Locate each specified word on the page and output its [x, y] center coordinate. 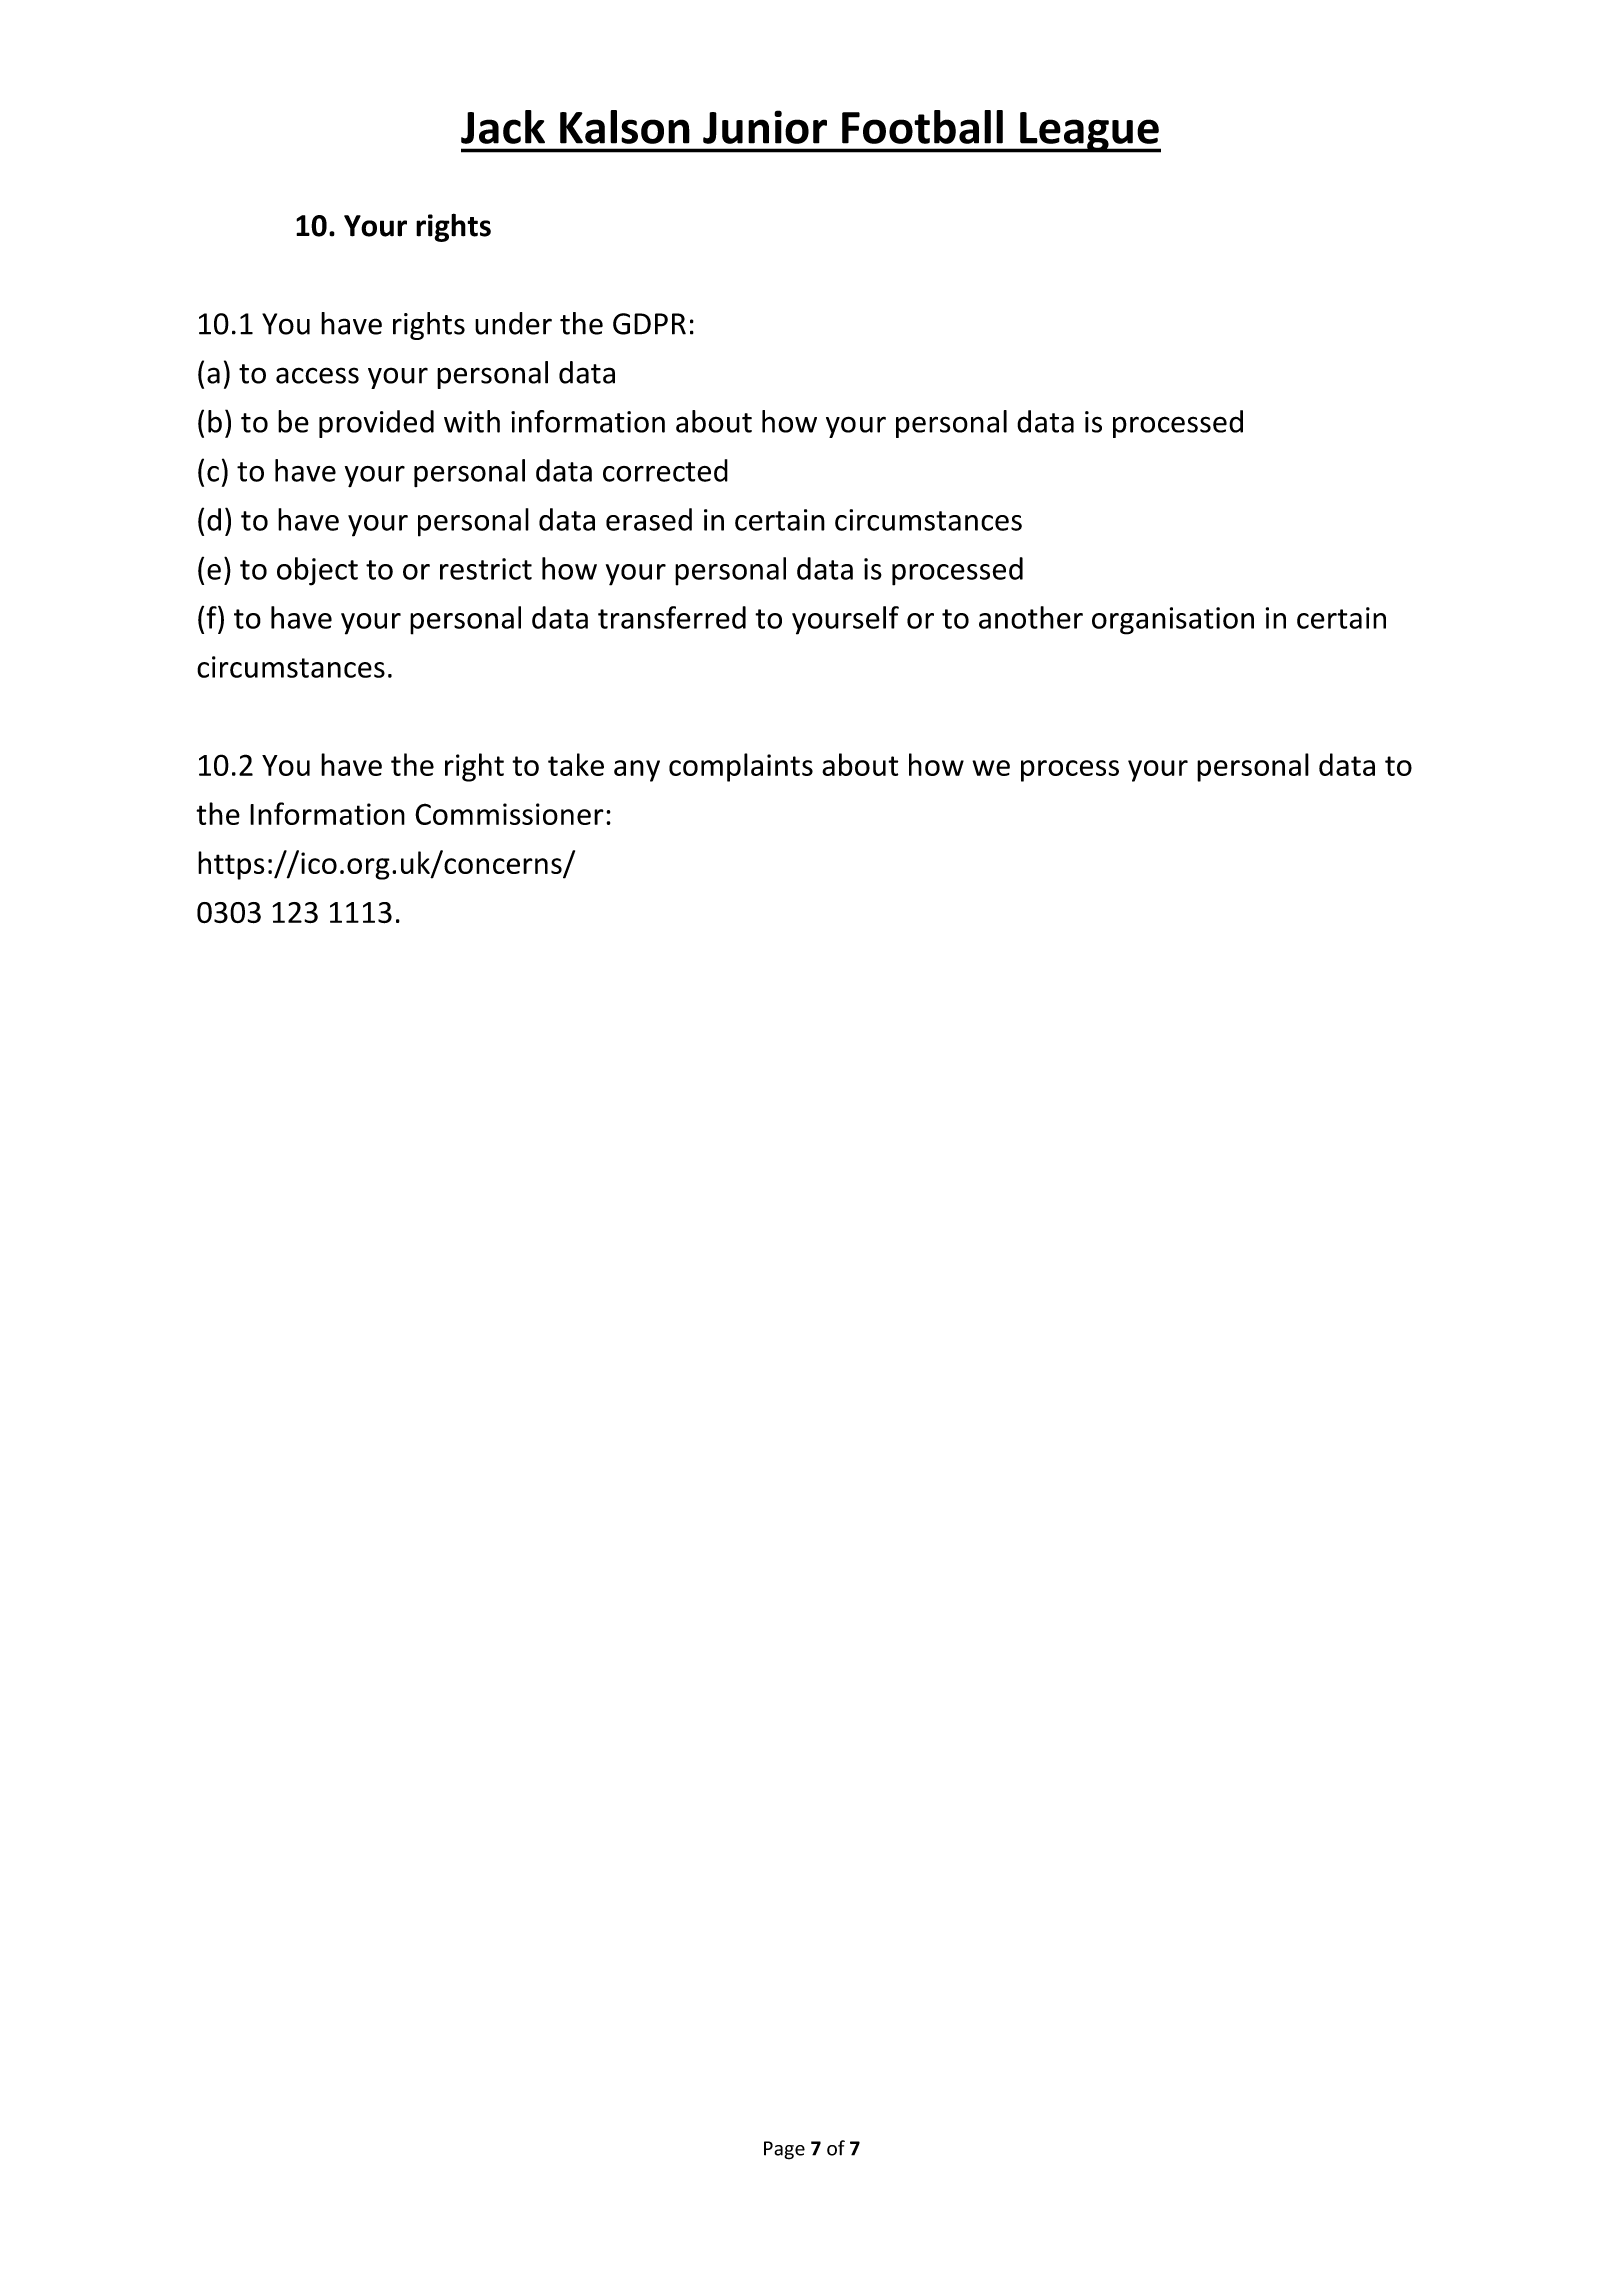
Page [784, 2150]
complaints [741, 767]
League [1089, 132]
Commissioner [509, 814]
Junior [765, 127]
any [637, 771]
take [576, 764]
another [1031, 617]
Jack [503, 127]
